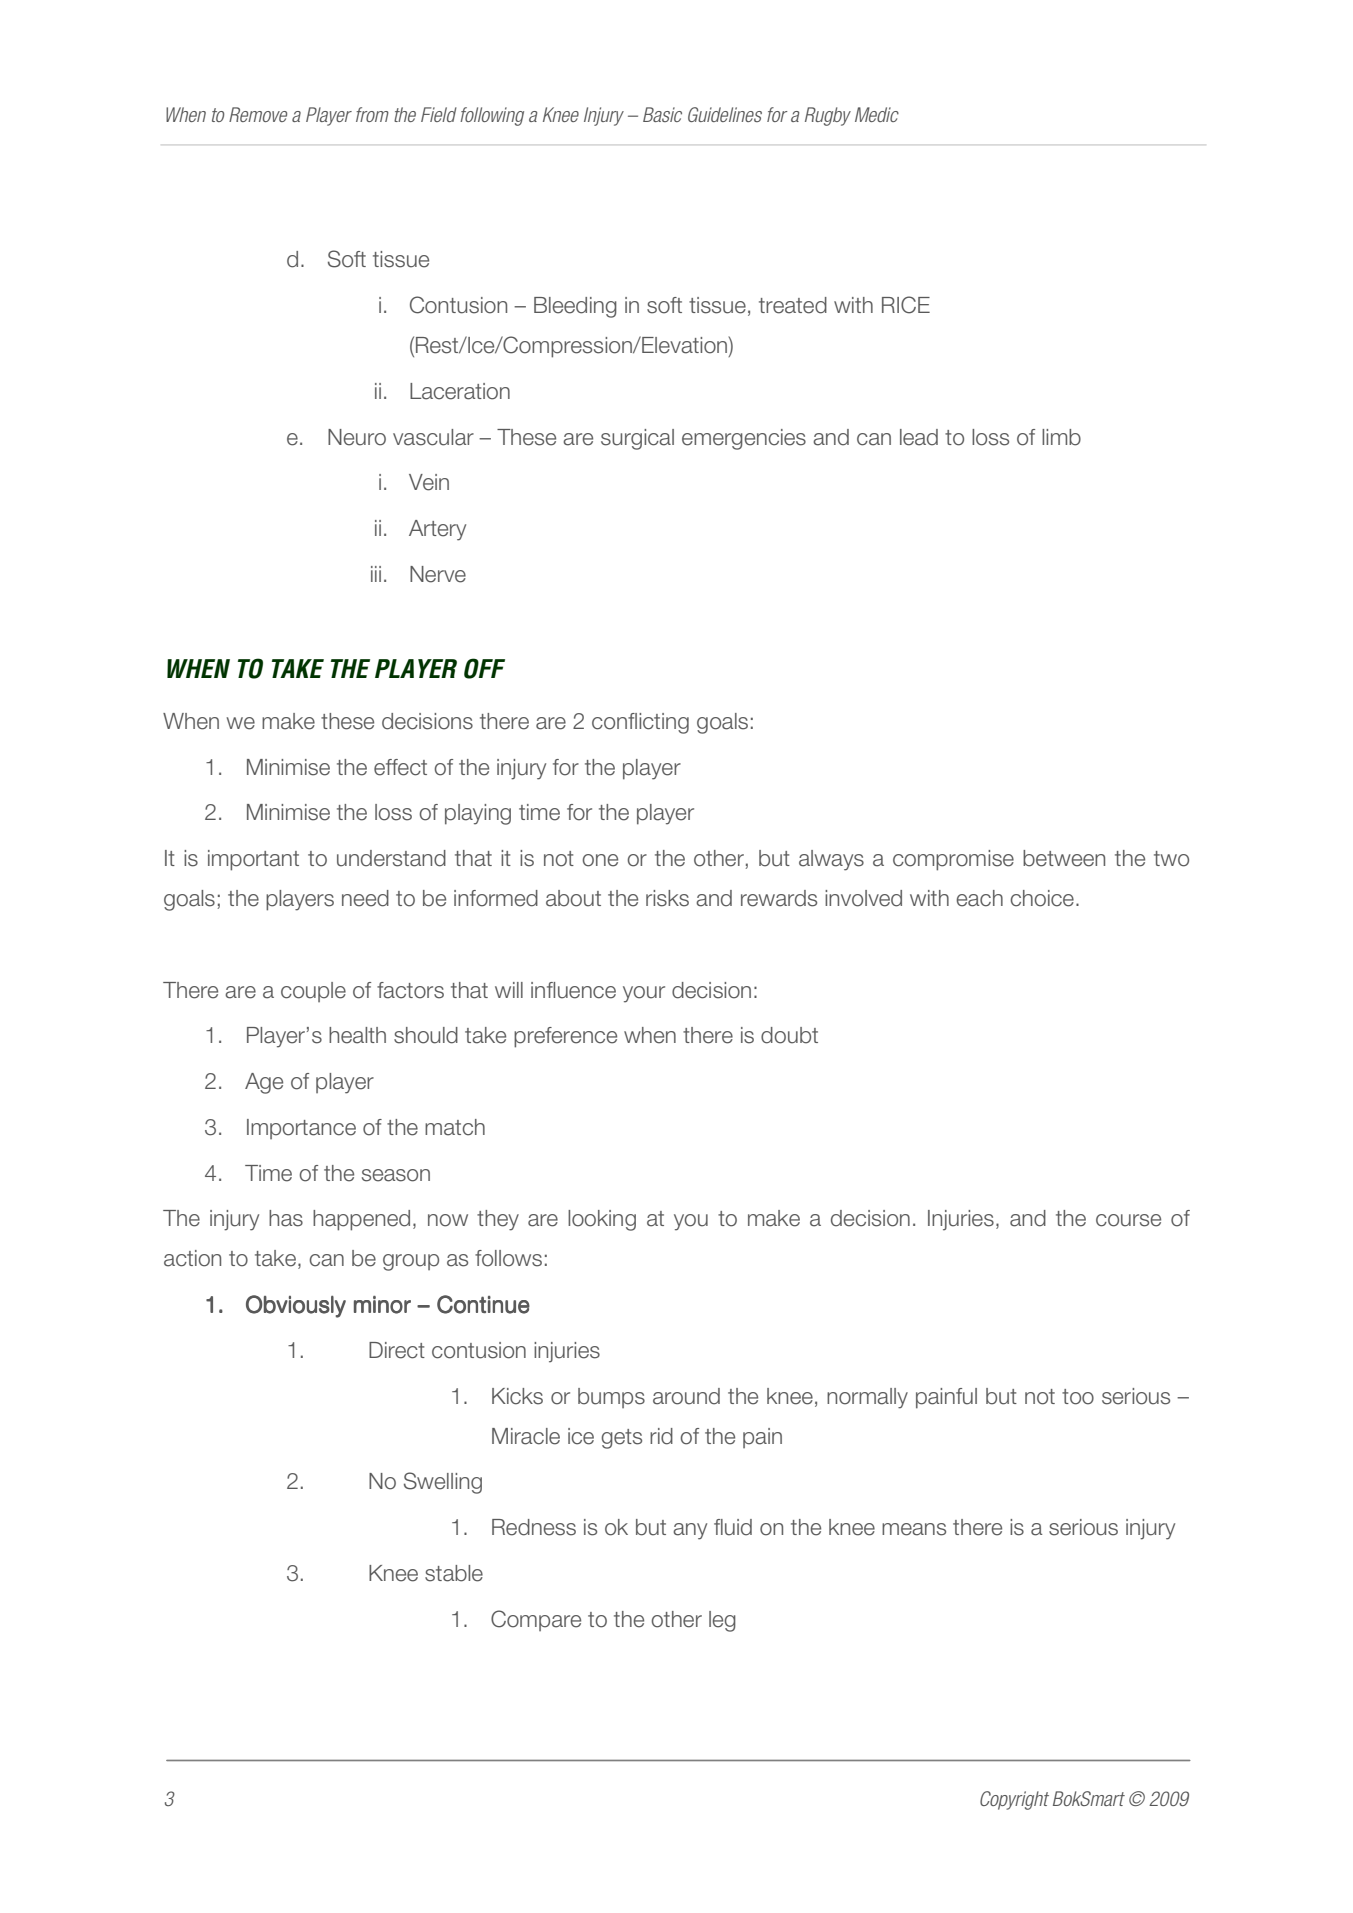 Image resolution: width=1353 pixels, height=1913 pixels. What do you see at coordinates (637, 439) in the screenshot?
I see `surgical` at bounding box center [637, 439].
